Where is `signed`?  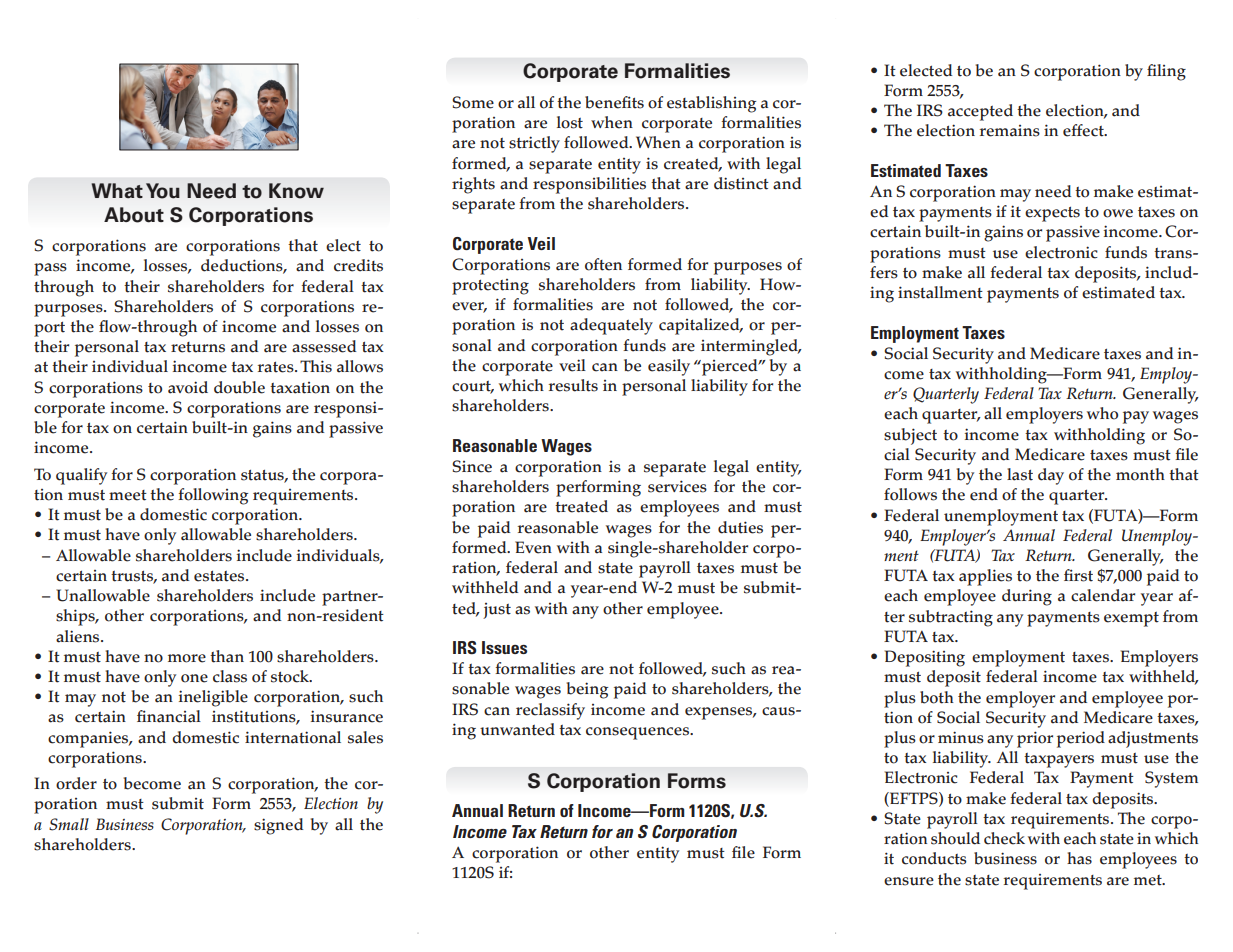 signed is located at coordinates (278, 826).
